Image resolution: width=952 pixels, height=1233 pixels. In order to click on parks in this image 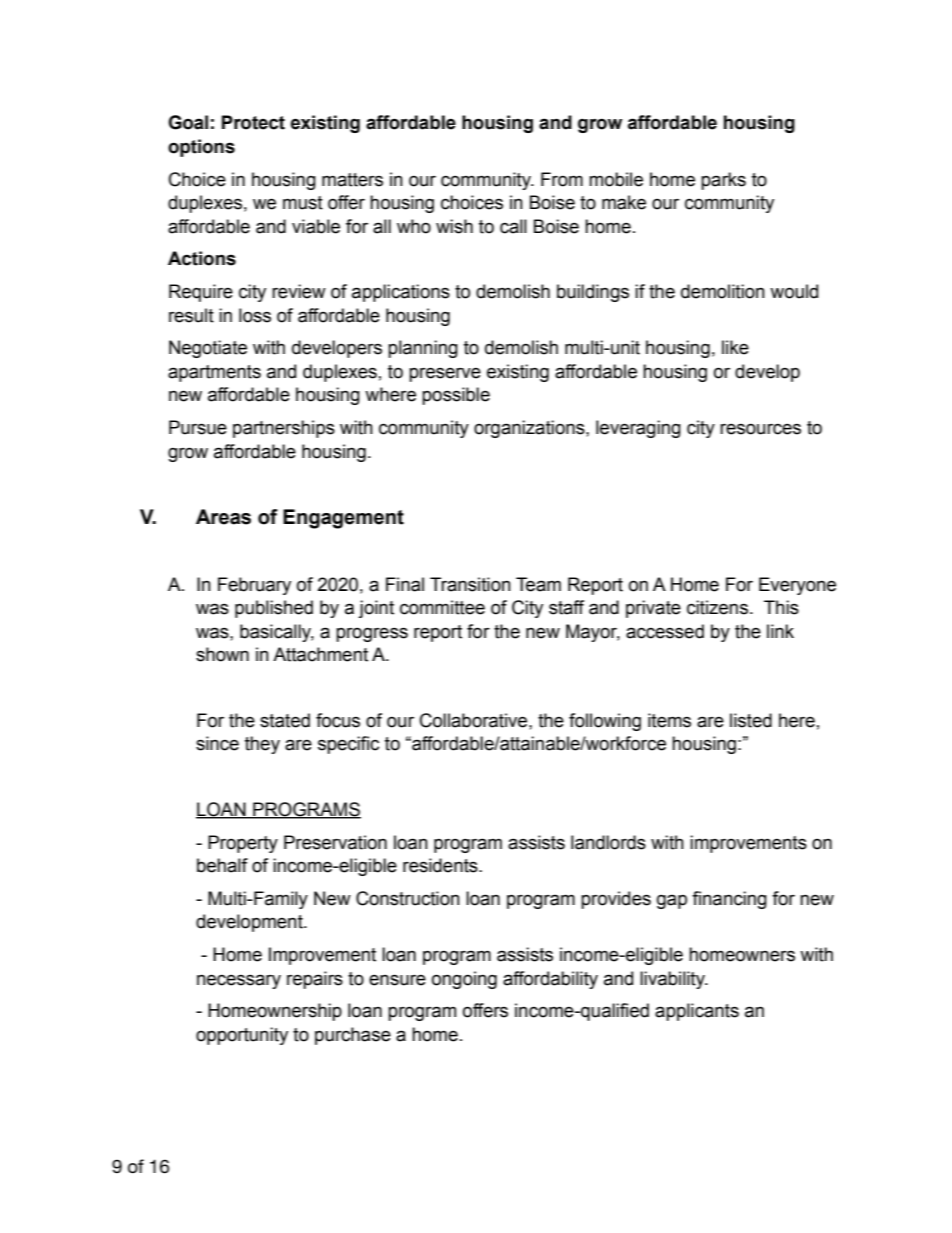, I will do `click(723, 181)`.
